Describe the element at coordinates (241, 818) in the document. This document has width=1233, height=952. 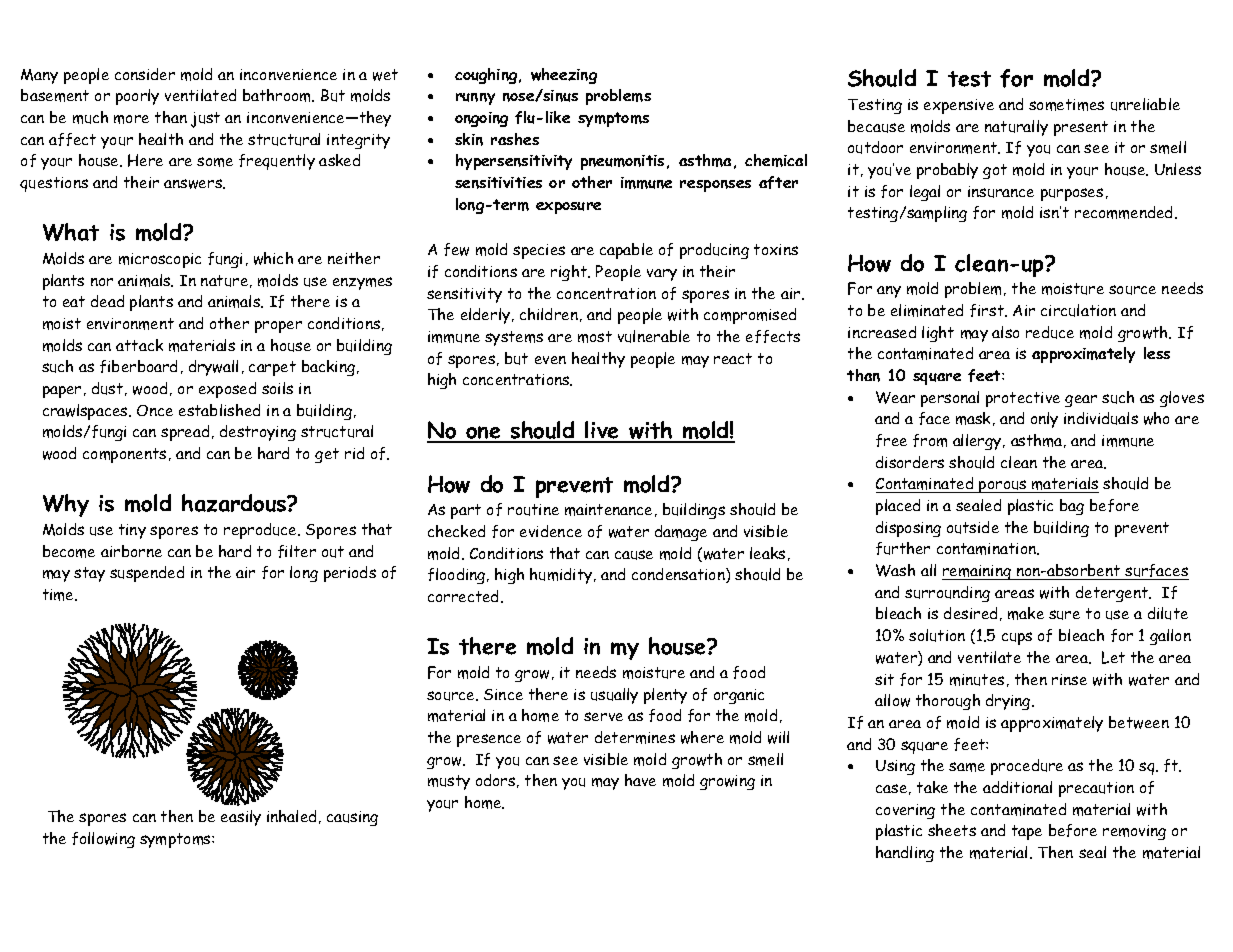
I see `easily` at that location.
